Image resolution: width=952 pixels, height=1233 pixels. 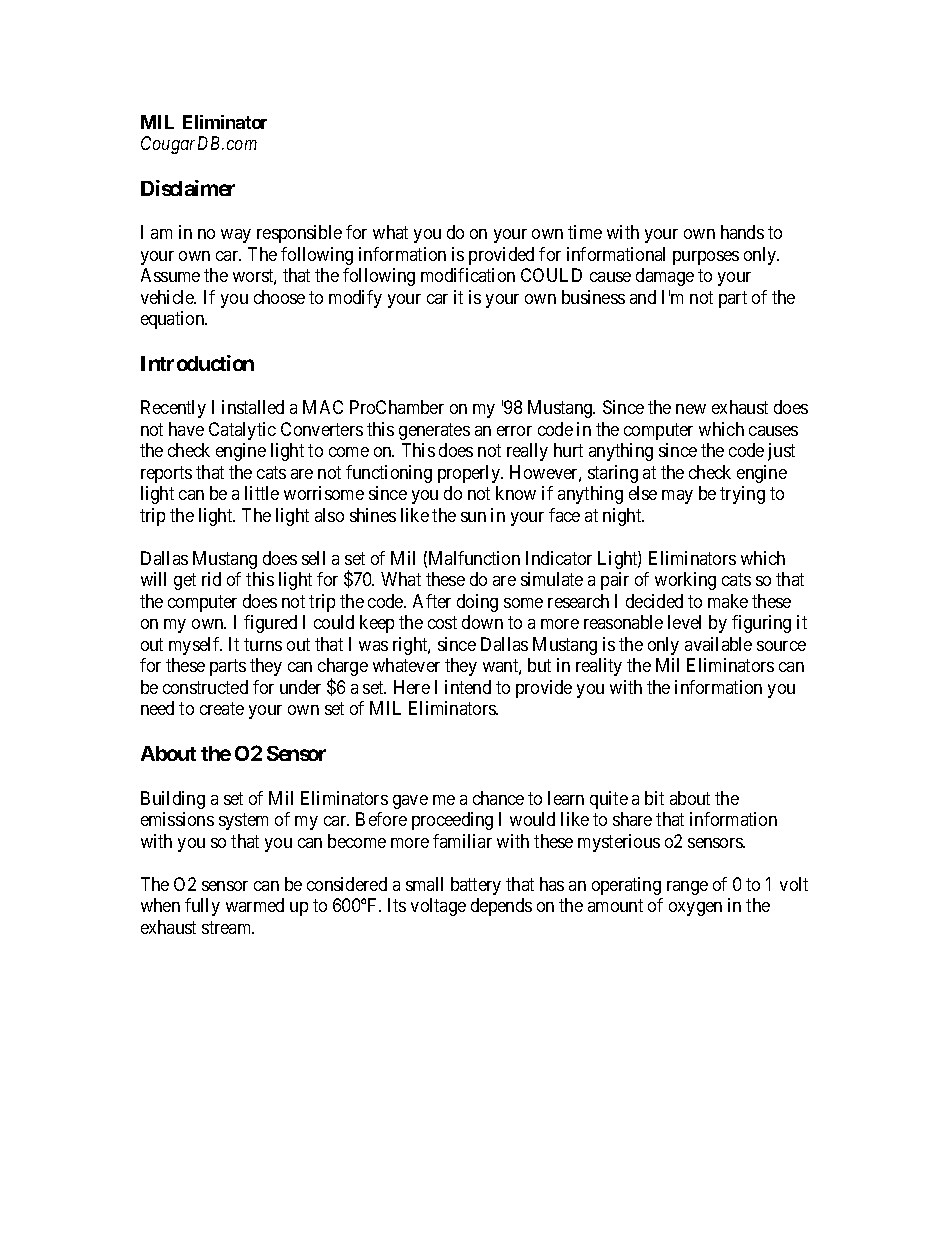 What do you see at coordinates (242, 431) in the page?
I see `Catalytic` at bounding box center [242, 431].
